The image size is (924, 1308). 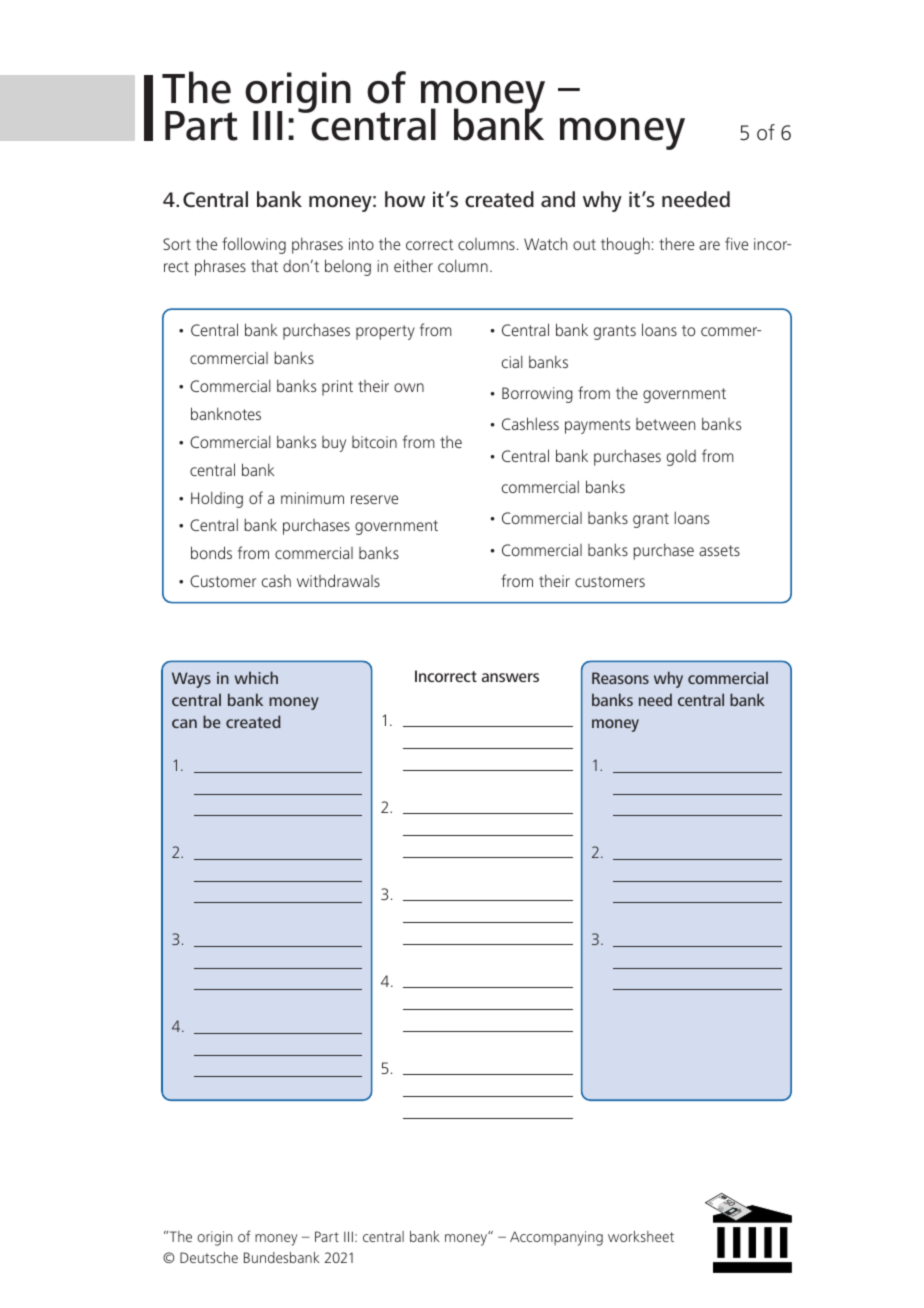 What do you see at coordinates (413, 265) in the screenshot?
I see `either` at bounding box center [413, 265].
